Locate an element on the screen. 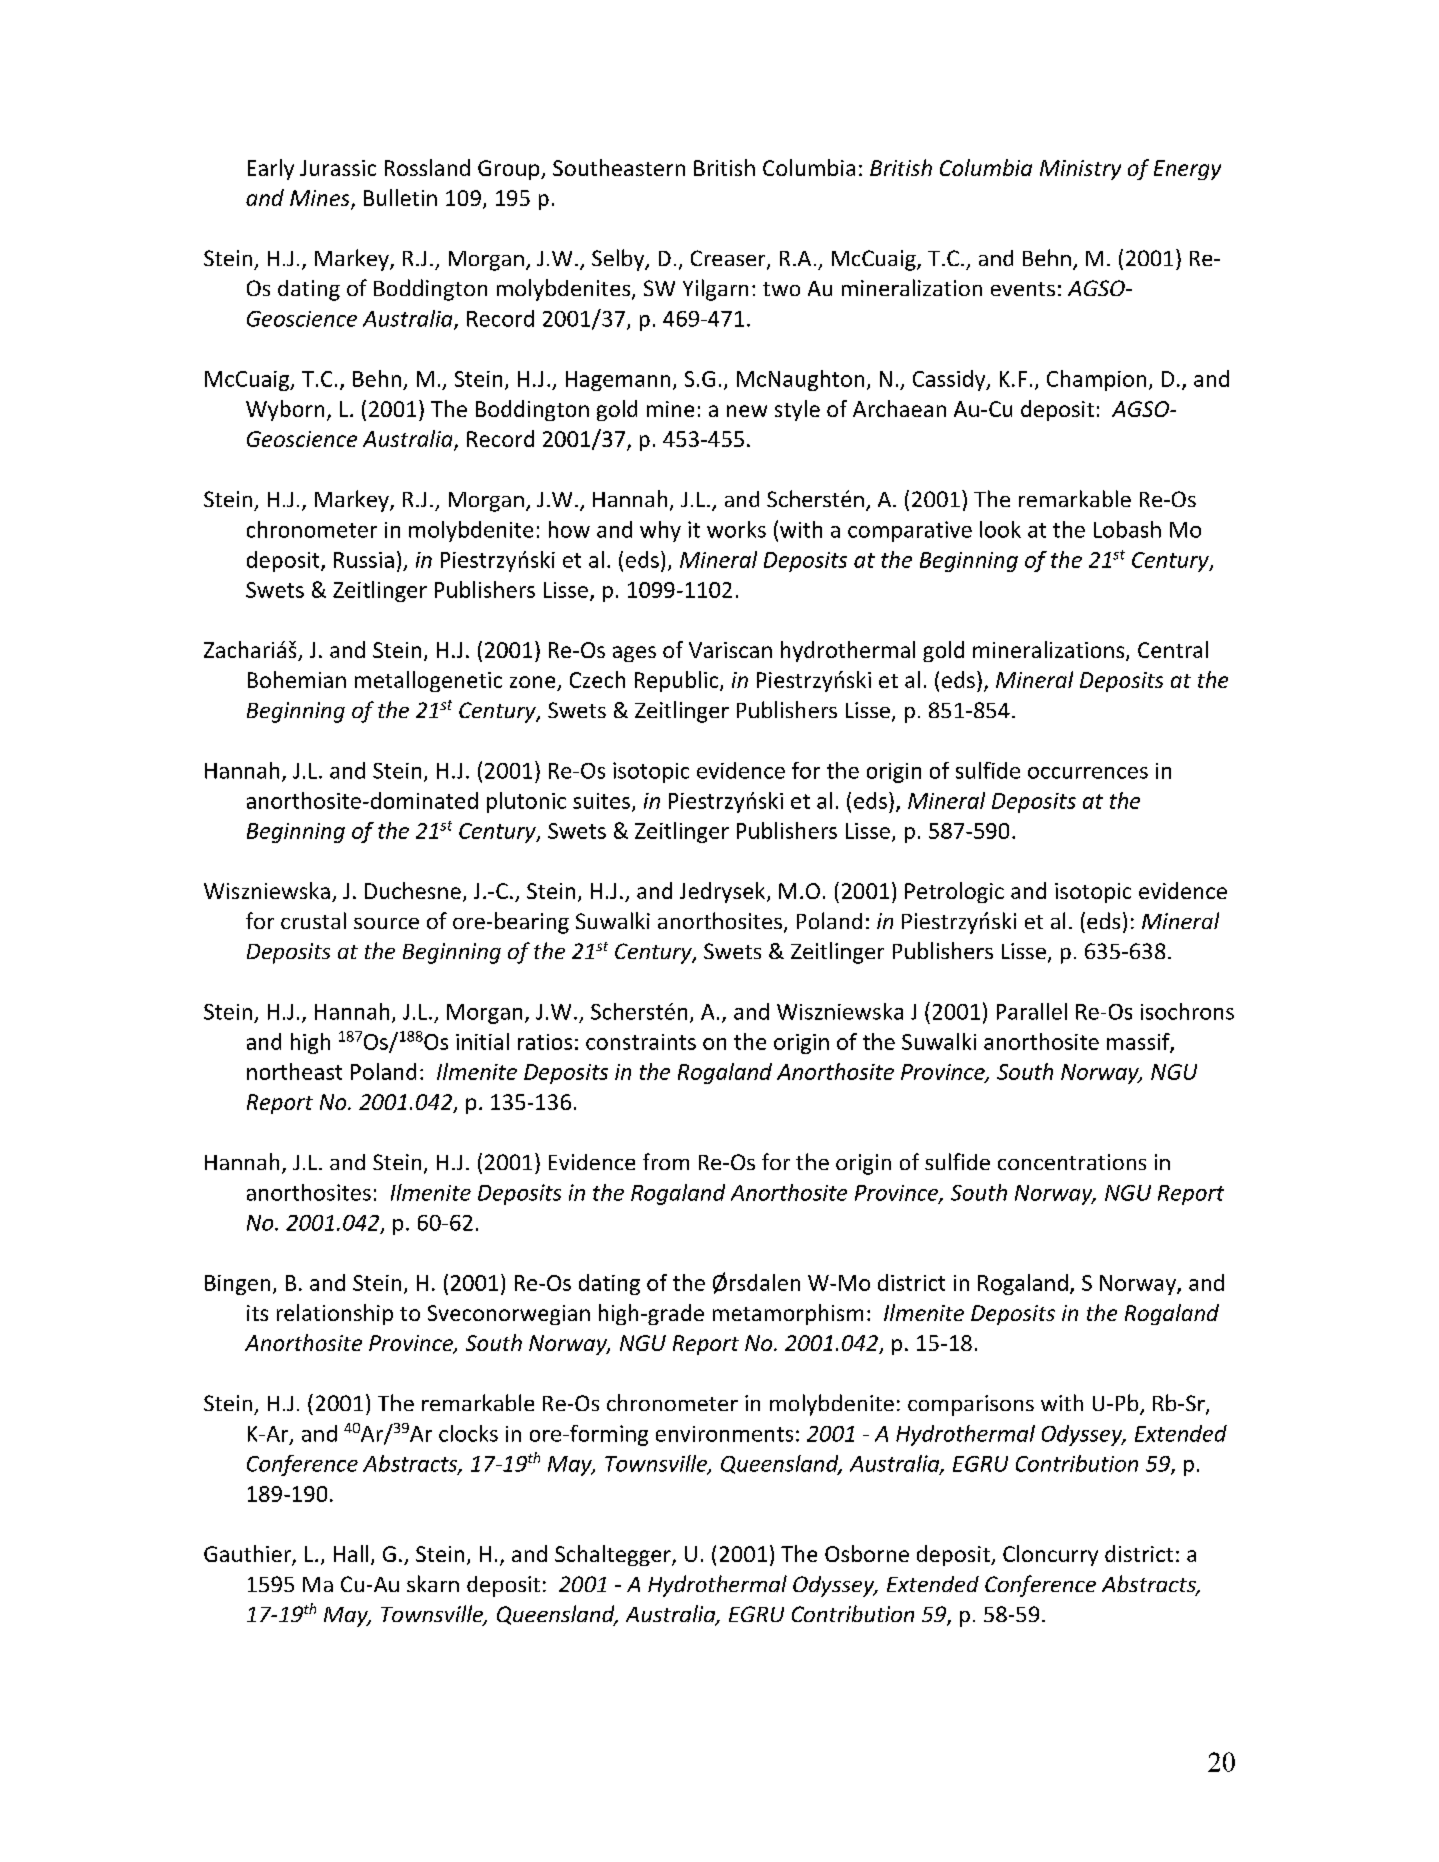 The height and width of the screenshot is (1862, 1439). source is located at coordinates (386, 923).
